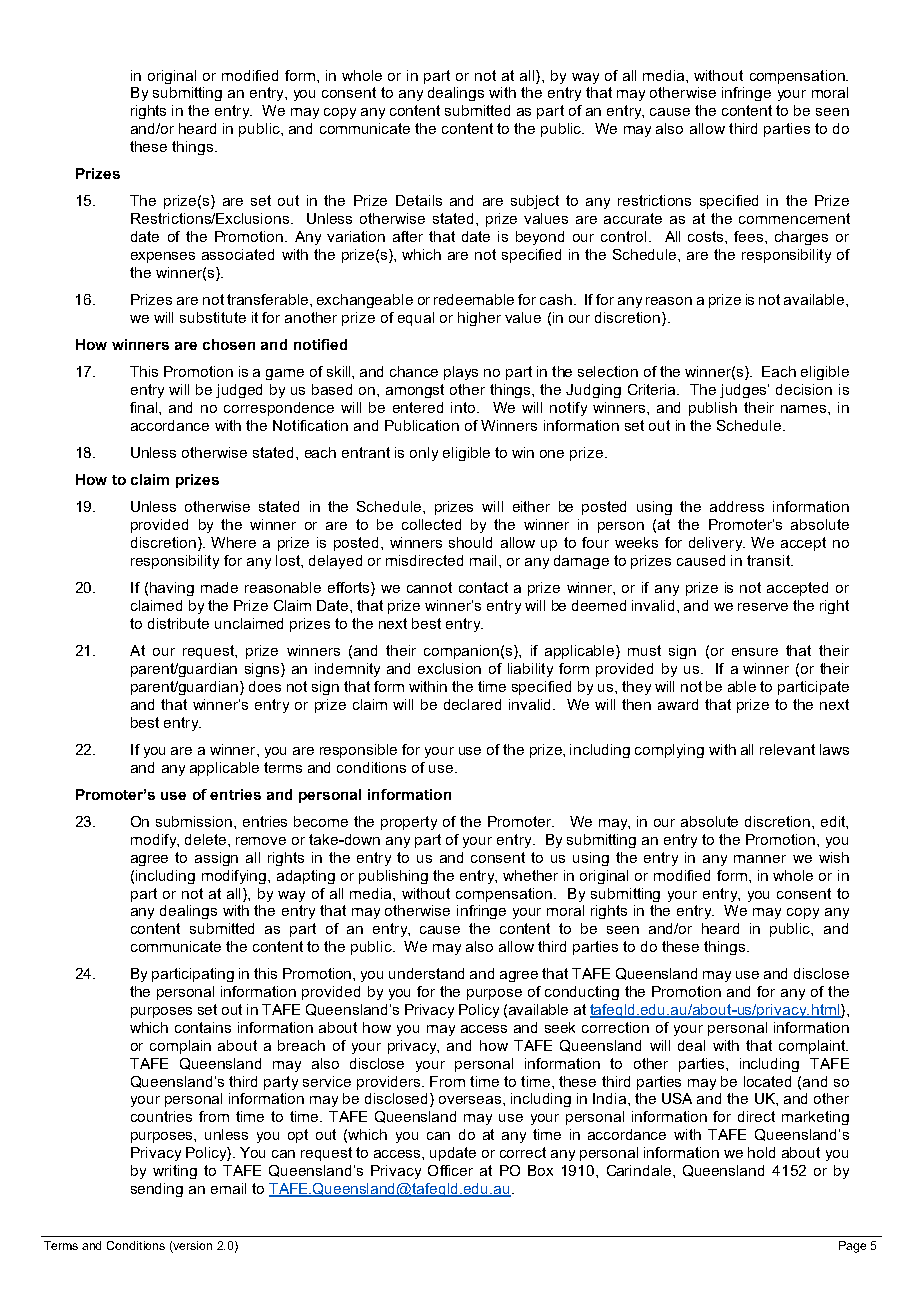 This image has width=924, height=1308. What do you see at coordinates (238, 254) in the image?
I see `associated` at bounding box center [238, 254].
